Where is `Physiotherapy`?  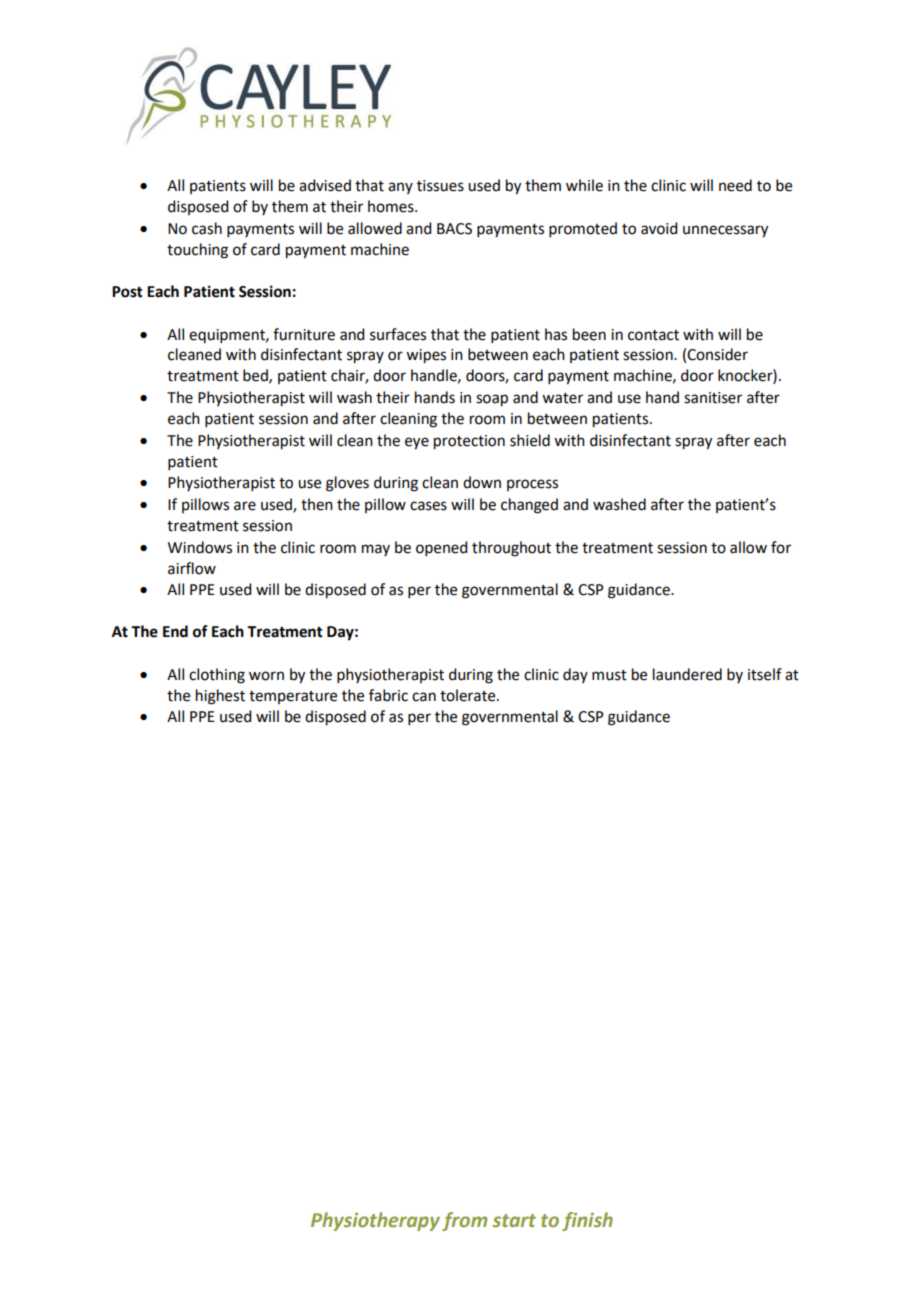 Physiotherapy is located at coordinates (375, 1221).
